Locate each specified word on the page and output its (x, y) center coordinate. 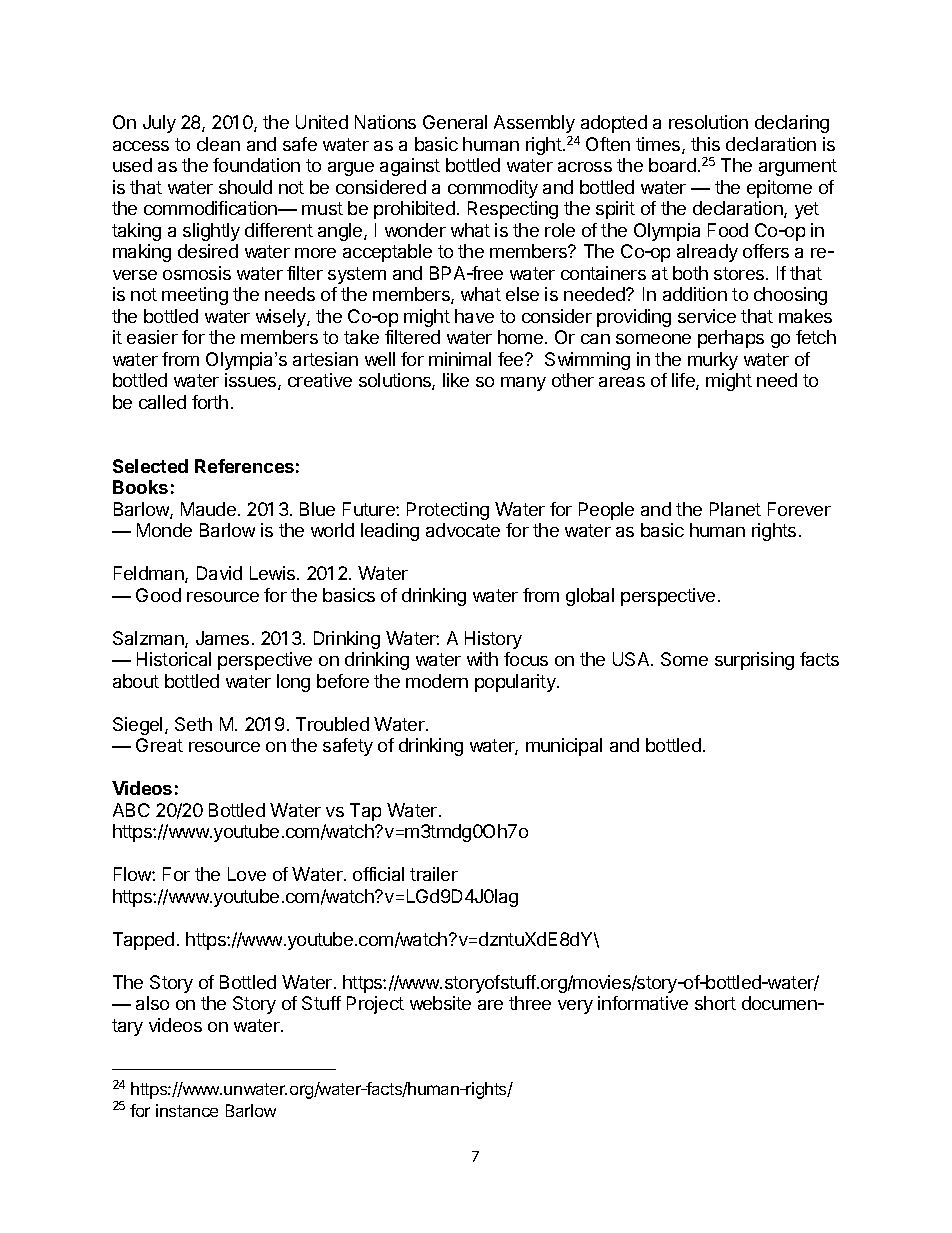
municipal (564, 747)
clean (218, 144)
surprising (754, 661)
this (705, 144)
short (715, 1003)
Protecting (448, 511)
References (244, 466)
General (455, 122)
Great (159, 745)
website (440, 1003)
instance (187, 1110)
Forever (799, 509)
